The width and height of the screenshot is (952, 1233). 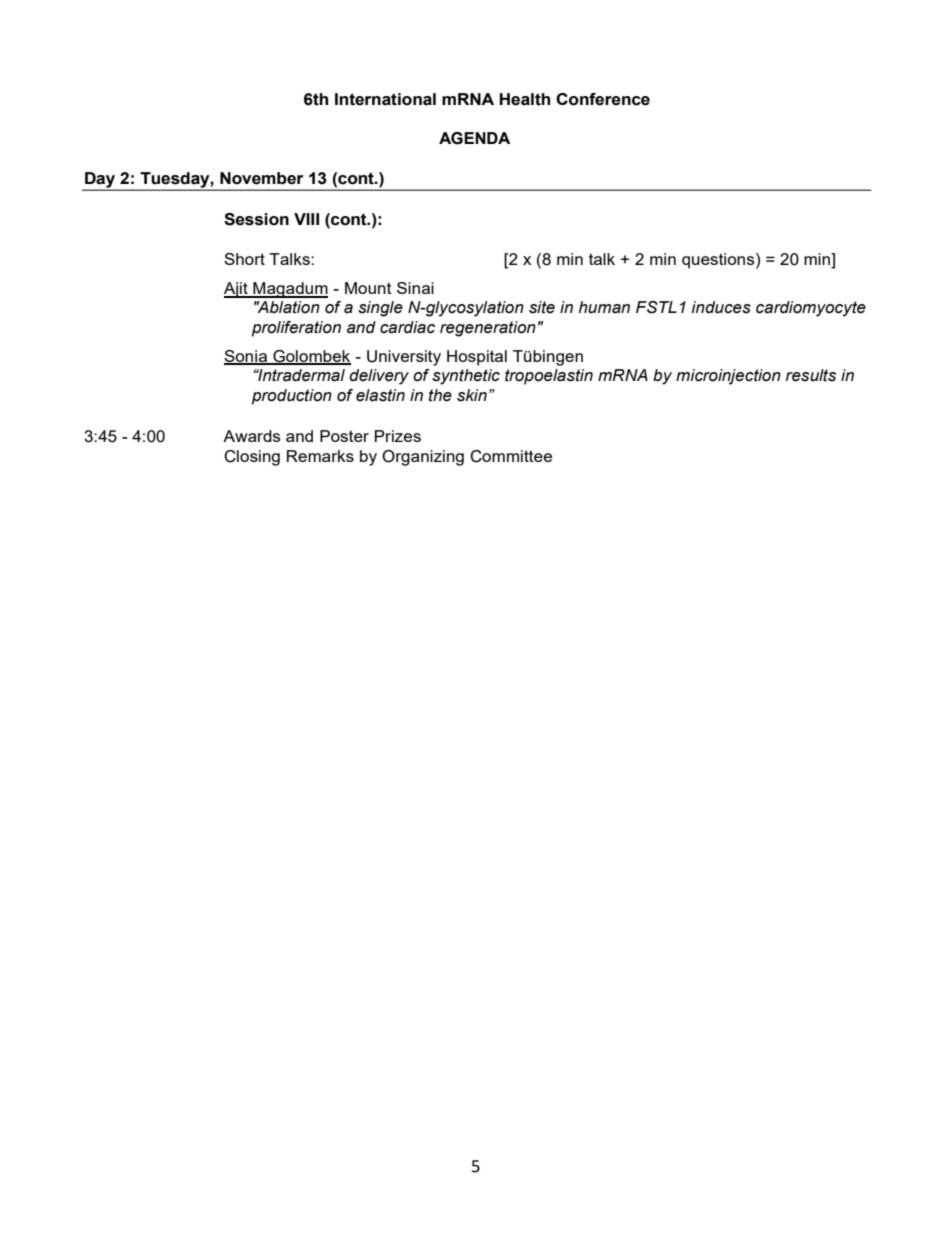 I want to click on site, so click(x=542, y=307).
